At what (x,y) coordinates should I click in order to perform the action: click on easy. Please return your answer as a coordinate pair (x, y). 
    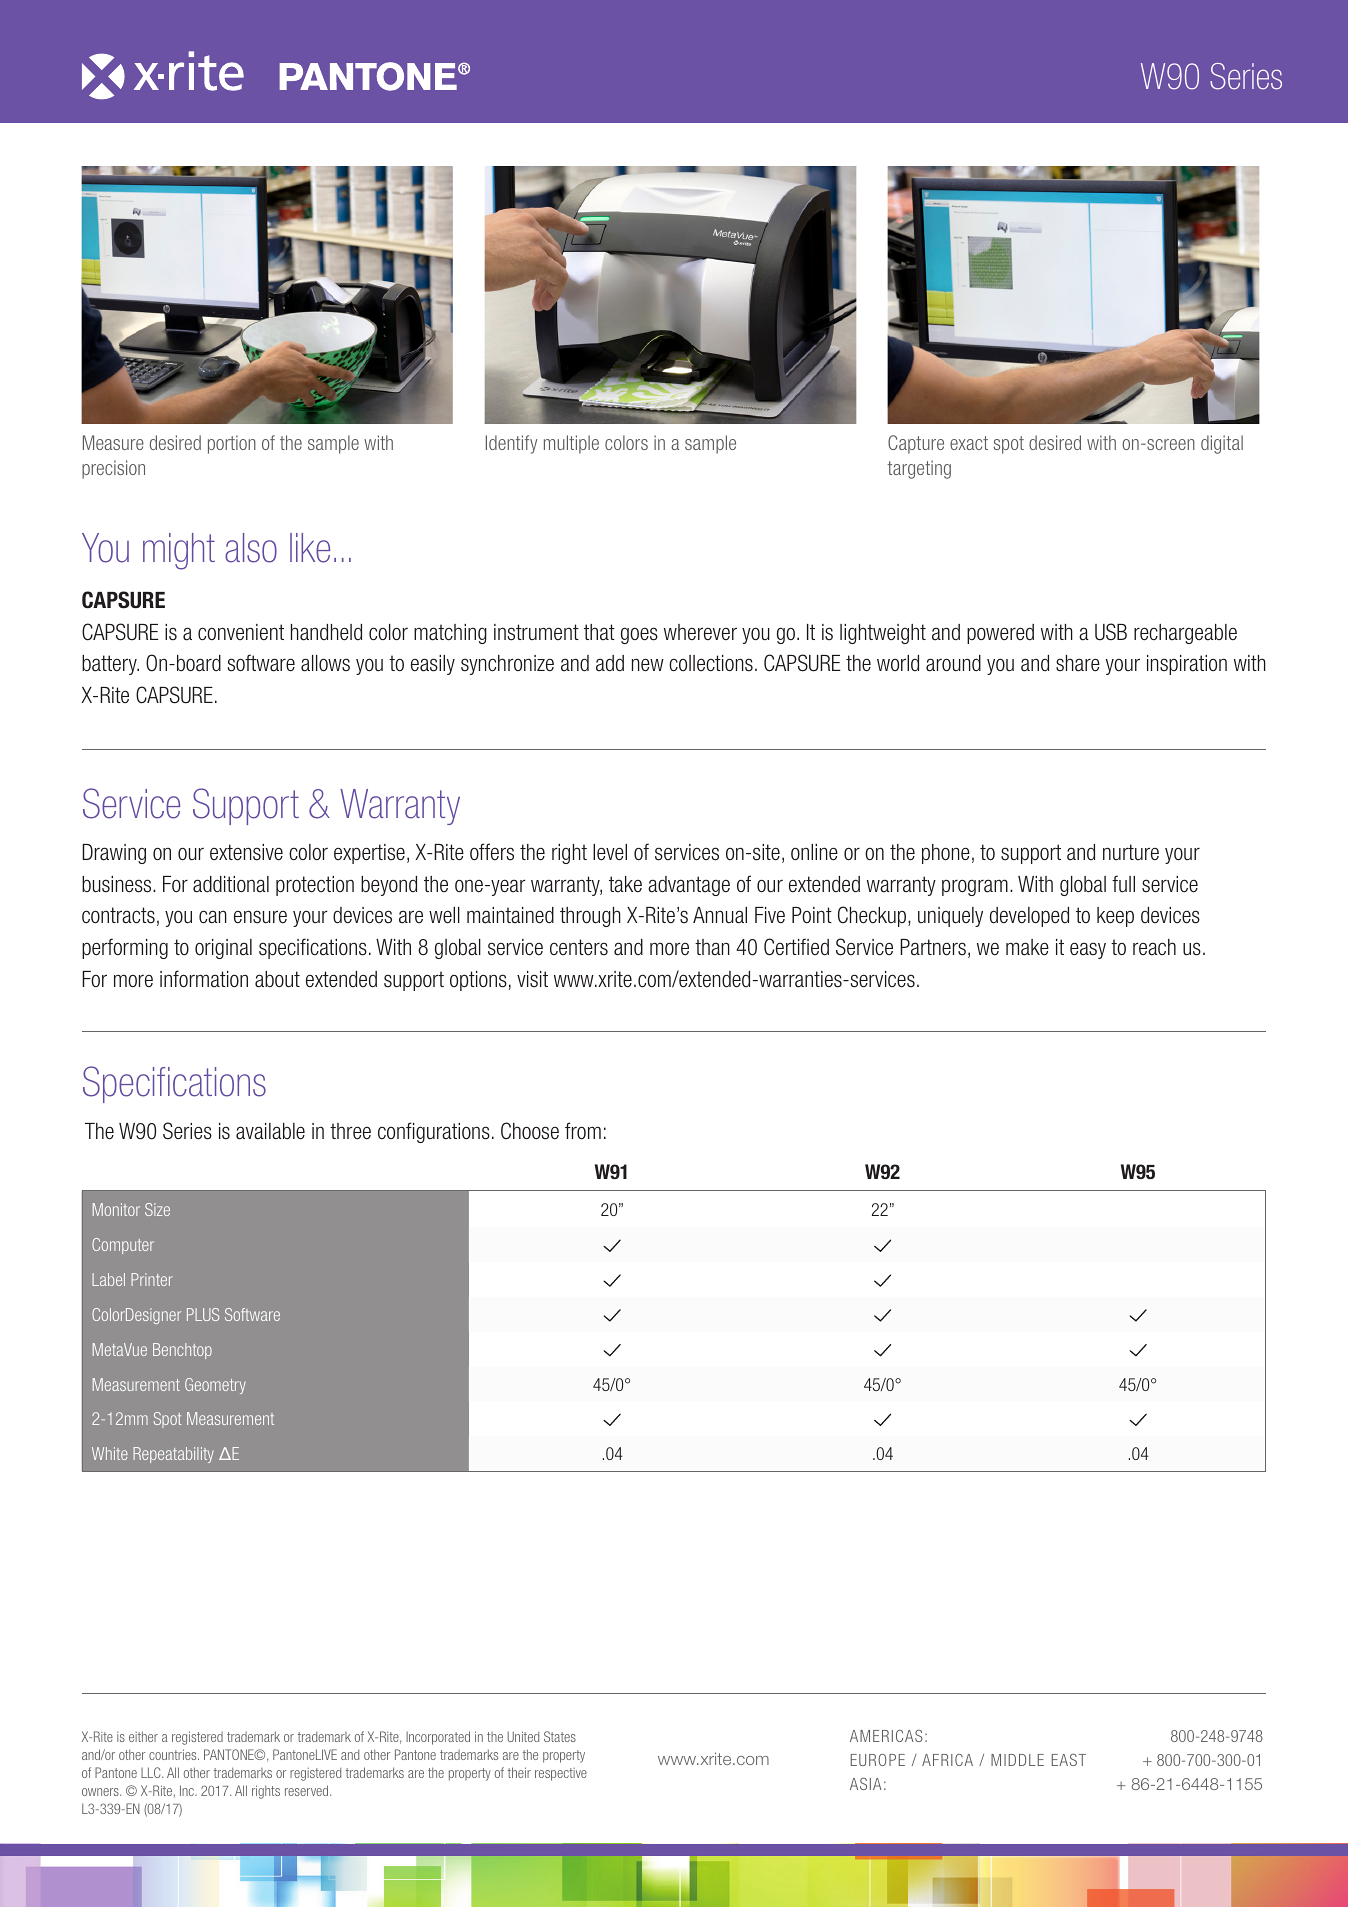
    Looking at the image, I should click on (1088, 950).
